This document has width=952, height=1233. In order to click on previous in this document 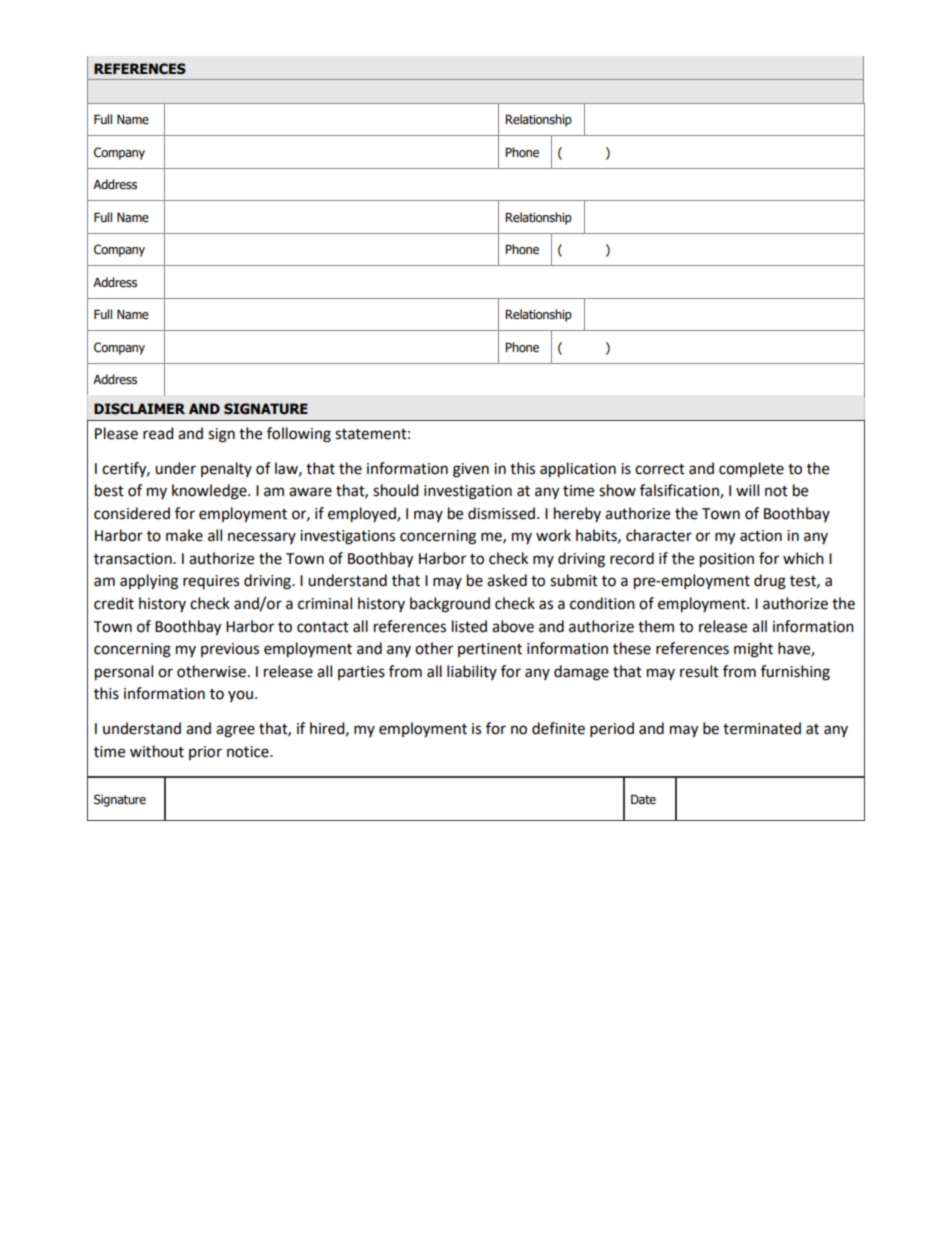, I will do `click(230, 650)`.
